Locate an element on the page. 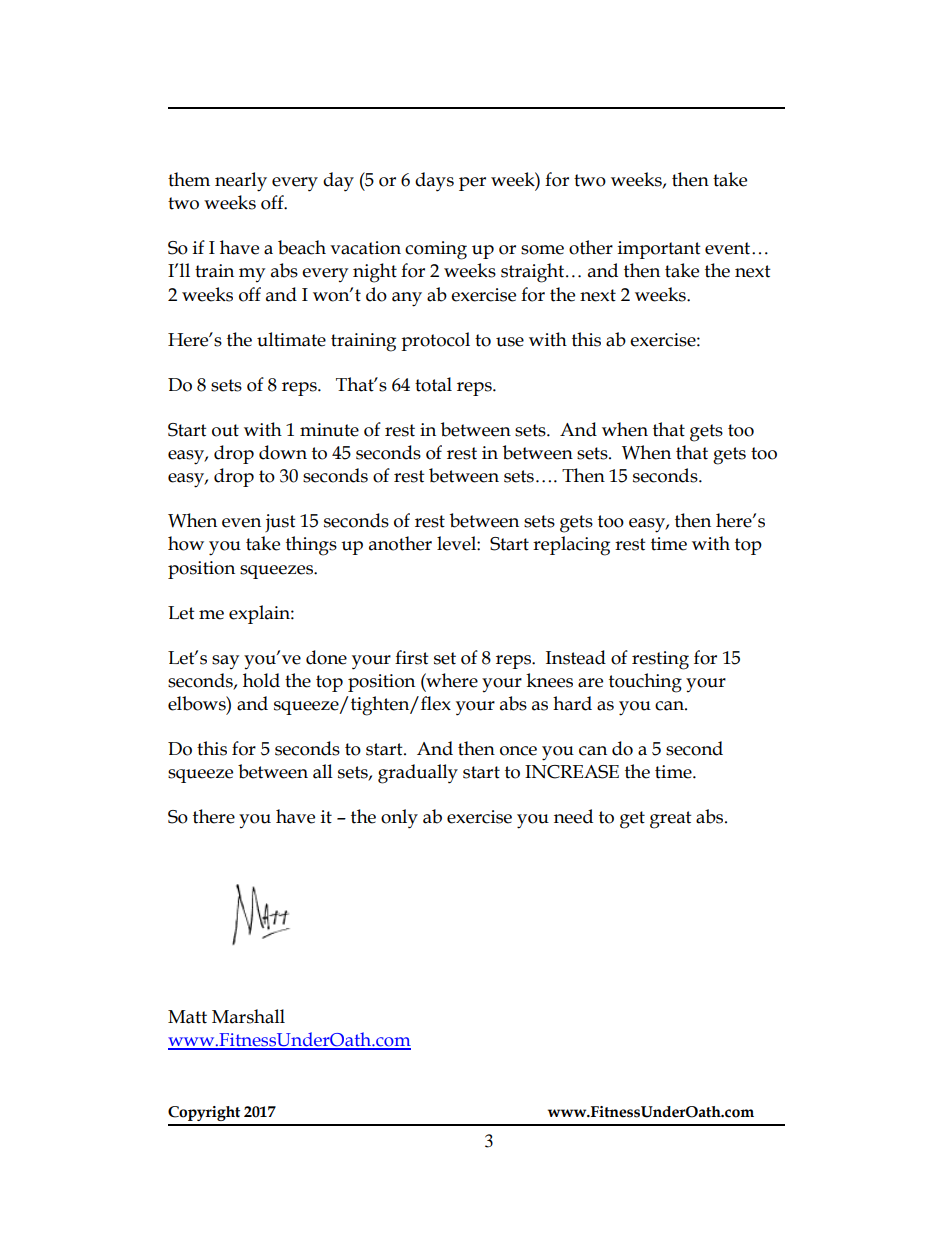 The image size is (952, 1233). replacing is located at coordinates (571, 546).
